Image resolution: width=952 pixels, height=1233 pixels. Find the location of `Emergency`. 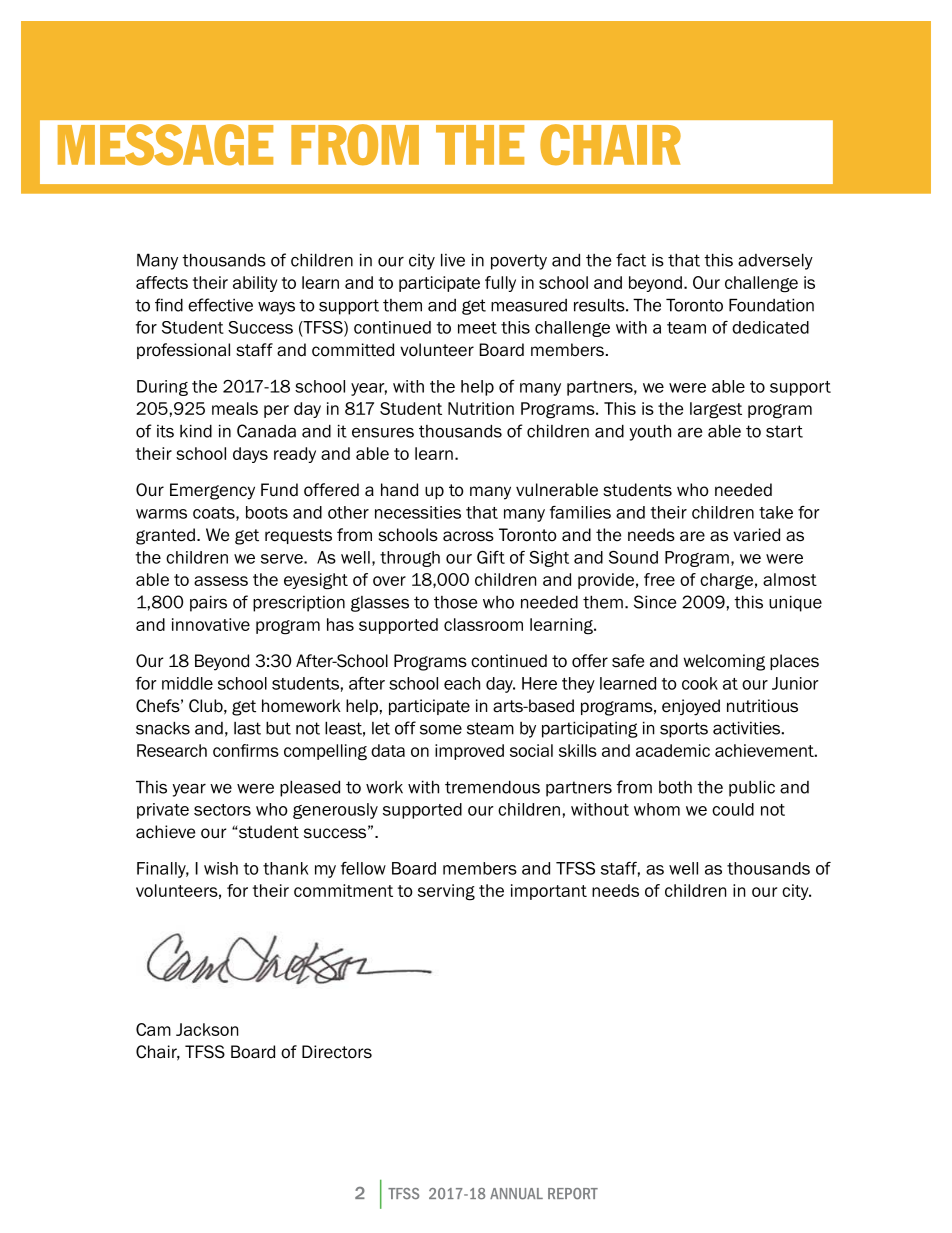

Emergency is located at coordinates (212, 491).
